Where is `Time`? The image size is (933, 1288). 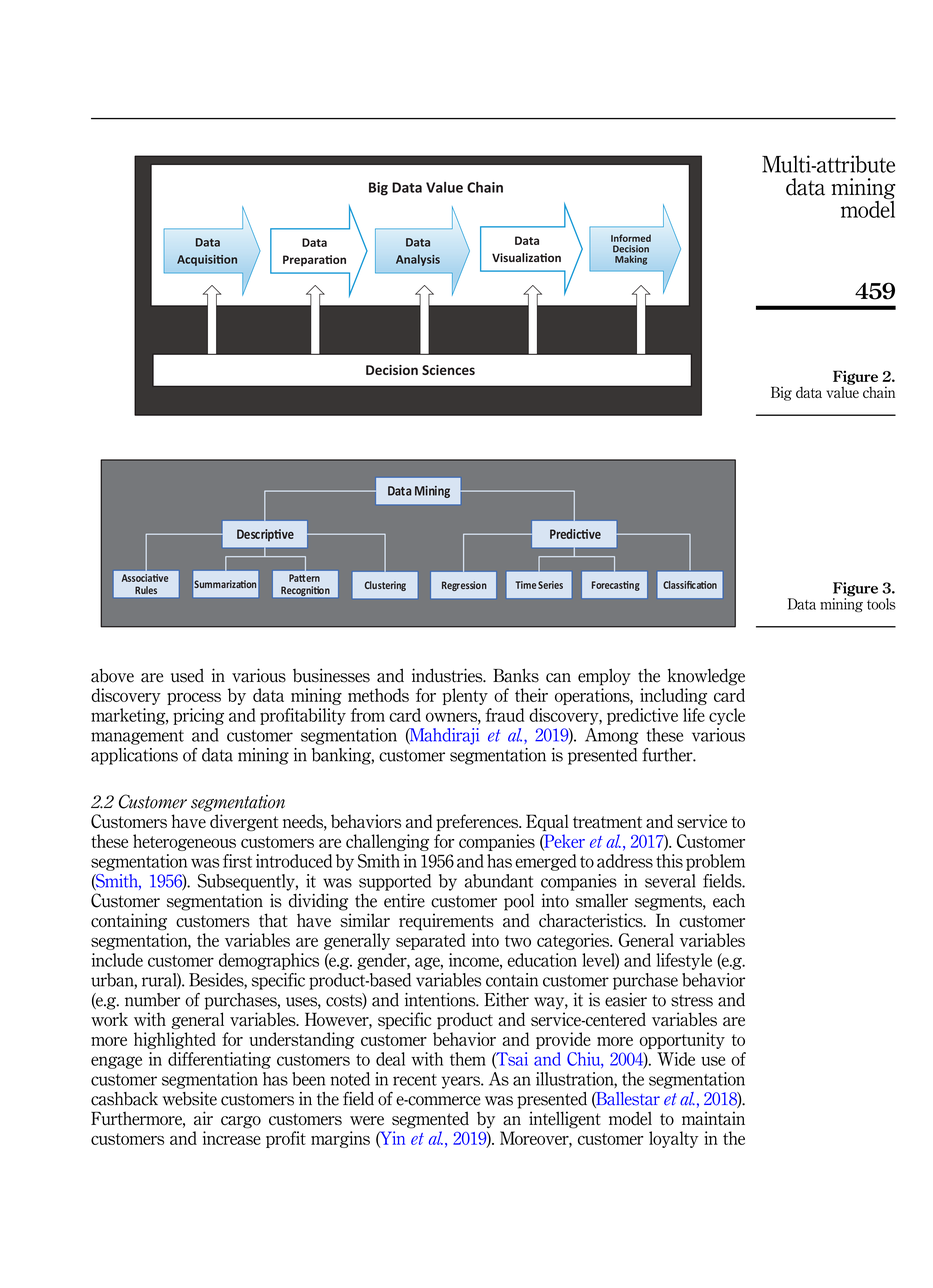
Time is located at coordinates (525, 585).
